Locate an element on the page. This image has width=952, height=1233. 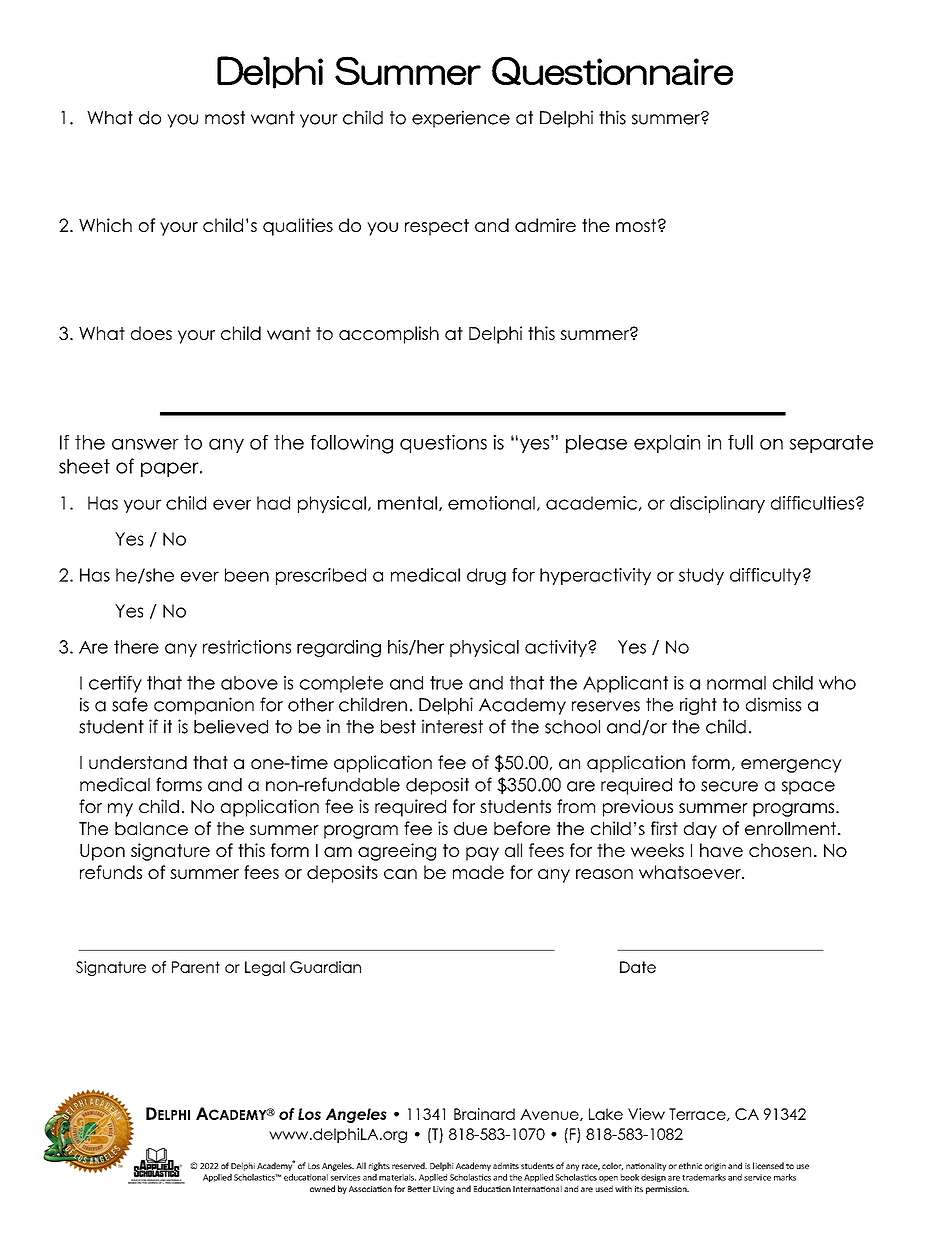
admits is located at coordinates (506, 1165).
